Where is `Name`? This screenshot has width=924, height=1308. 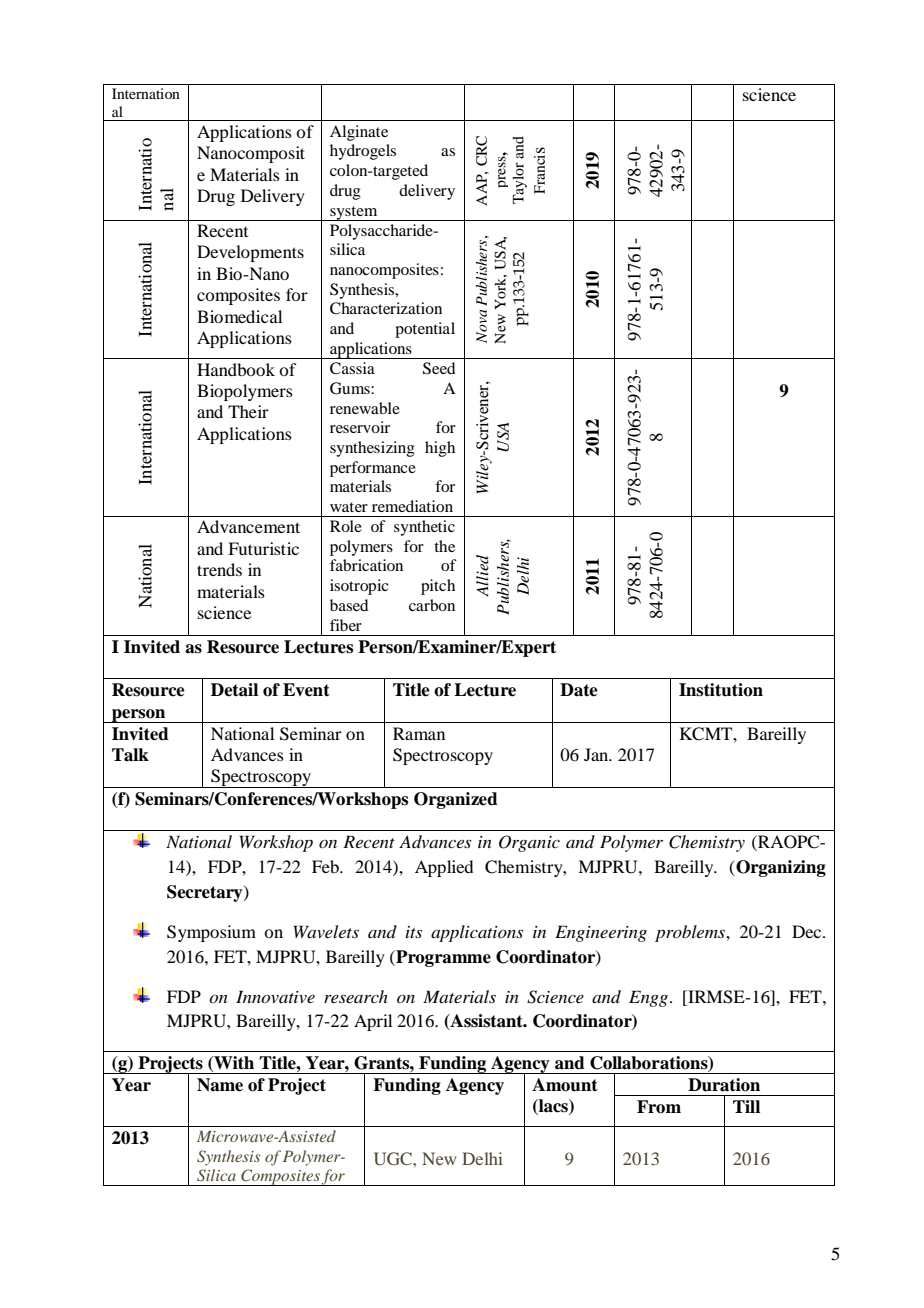
Name is located at coordinates (220, 1085).
